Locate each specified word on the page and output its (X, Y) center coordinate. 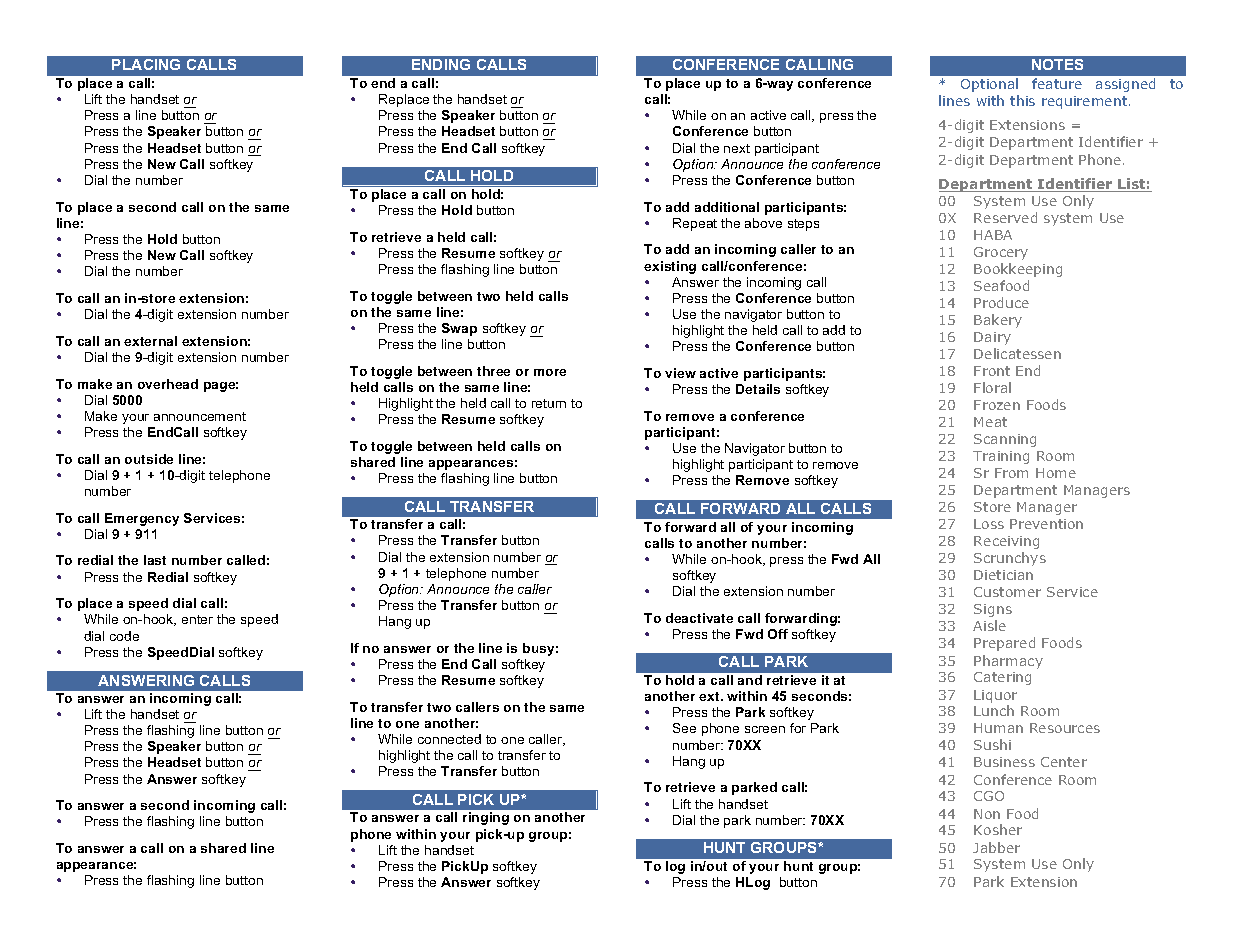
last (155, 560)
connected (449, 739)
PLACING (146, 64)
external (150, 341)
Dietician (1003, 575)
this (1022, 100)
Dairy (992, 338)
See (684, 728)
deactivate (699, 618)
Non (987, 814)
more (550, 372)
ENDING (441, 64)
